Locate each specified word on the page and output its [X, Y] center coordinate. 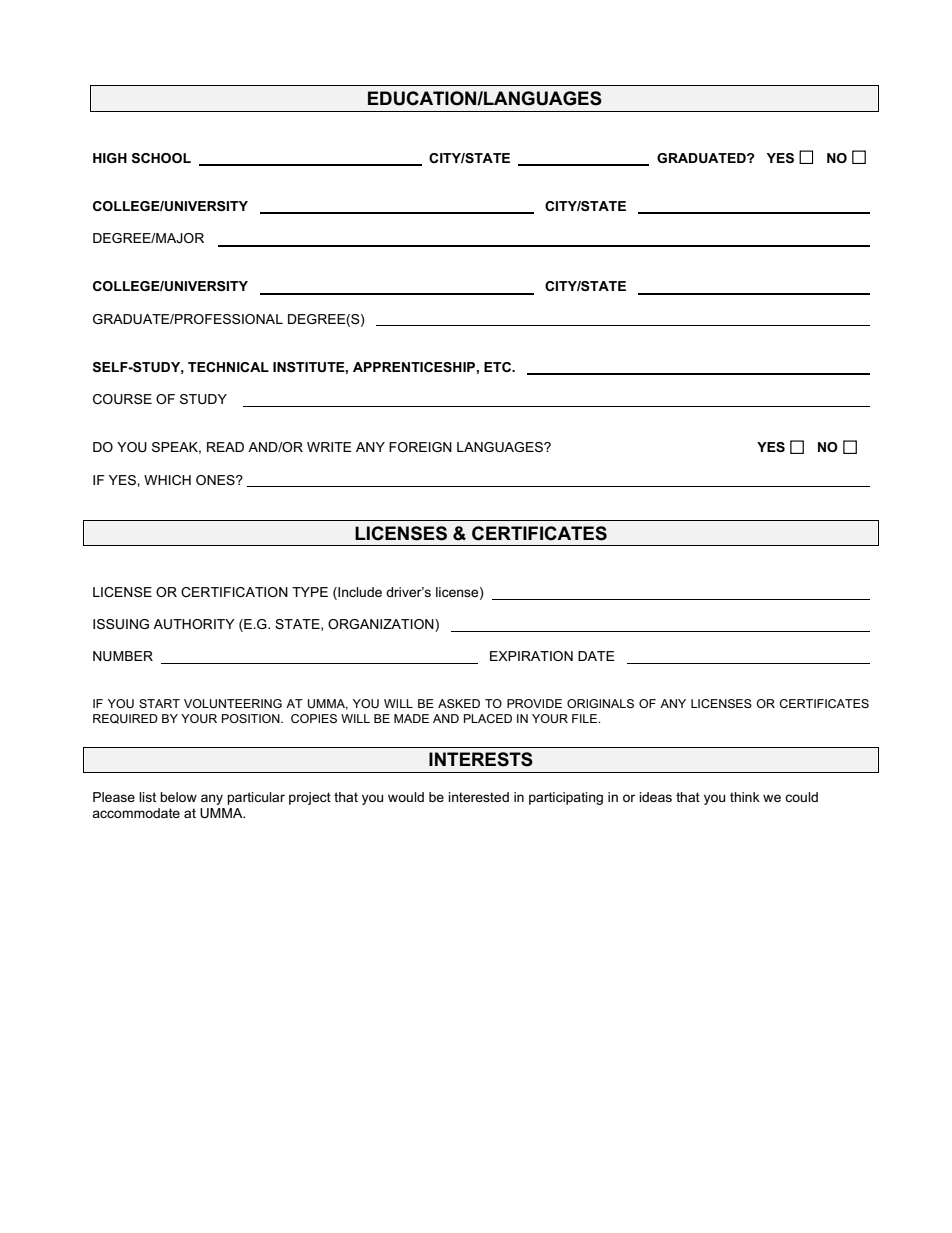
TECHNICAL [228, 367]
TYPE [310, 592]
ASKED [459, 703]
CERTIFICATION [234, 592]
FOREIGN [420, 447]
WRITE [329, 447]
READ [225, 447]
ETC [498, 367]
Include [359, 593]
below [178, 797]
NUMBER [123, 656]
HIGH [110, 158]
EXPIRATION [531, 656]
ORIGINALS [600, 703]
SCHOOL [161, 158]
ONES [216, 480]
